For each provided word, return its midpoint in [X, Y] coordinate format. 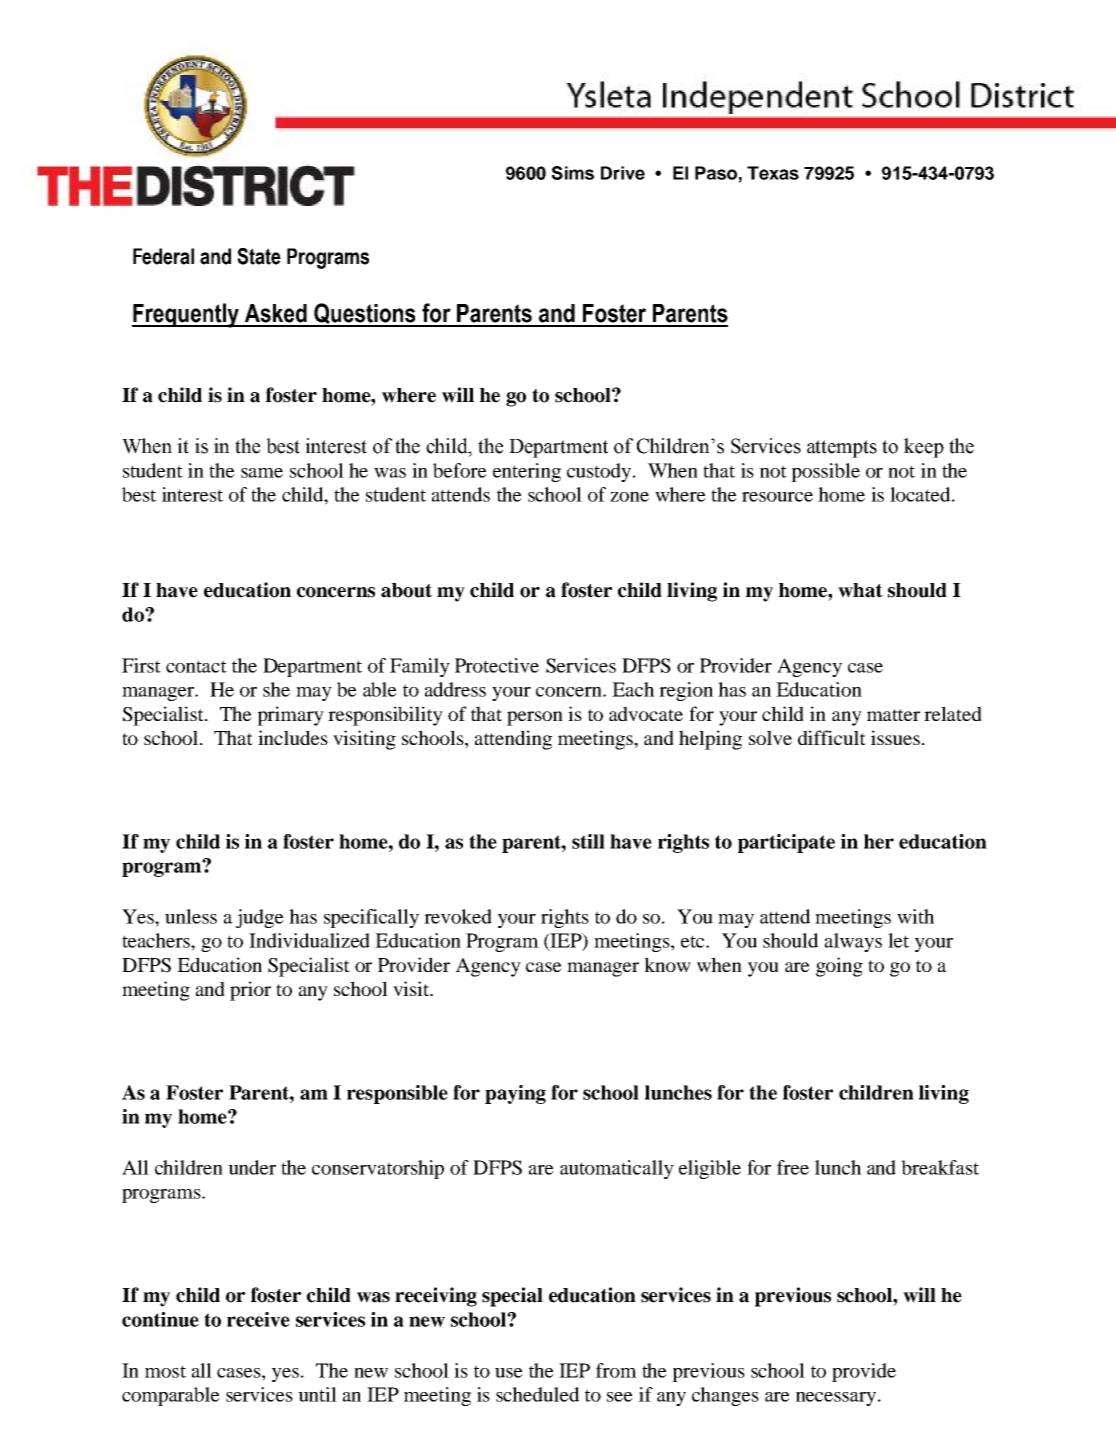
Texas [773, 173]
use [509, 1373]
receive [258, 1319]
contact [196, 666]
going [839, 967]
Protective [497, 665]
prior [250, 991]
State [259, 256]
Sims [573, 173]
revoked [458, 916]
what [860, 590]
